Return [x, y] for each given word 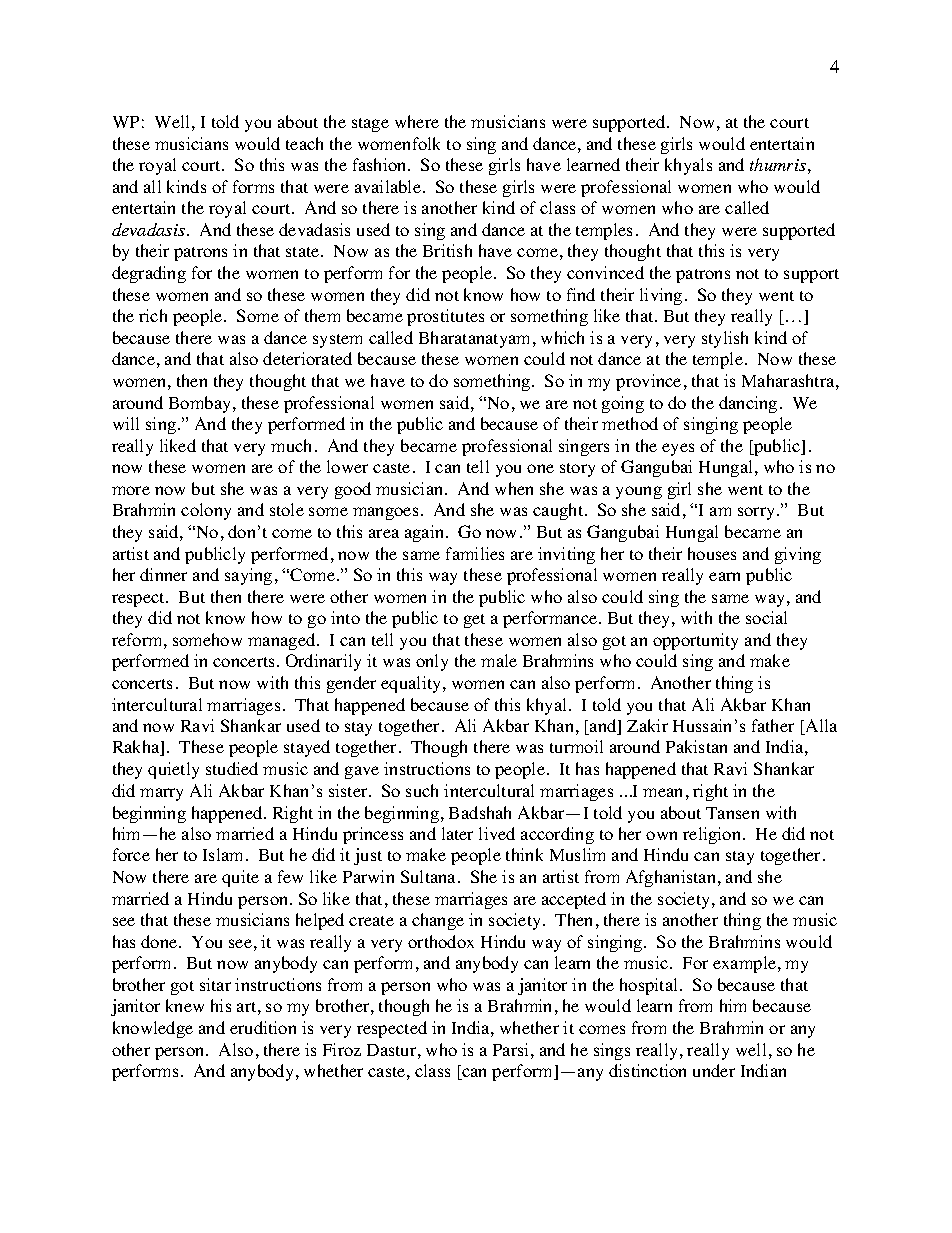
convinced [605, 272]
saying [248, 576]
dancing [748, 404]
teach [304, 143]
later [457, 833]
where [417, 121]
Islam [225, 854]
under [714, 1070]
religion [713, 835]
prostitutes [445, 317]
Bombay [201, 404]
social [766, 617]
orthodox [441, 941]
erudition [263, 1027]
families [475, 553]
